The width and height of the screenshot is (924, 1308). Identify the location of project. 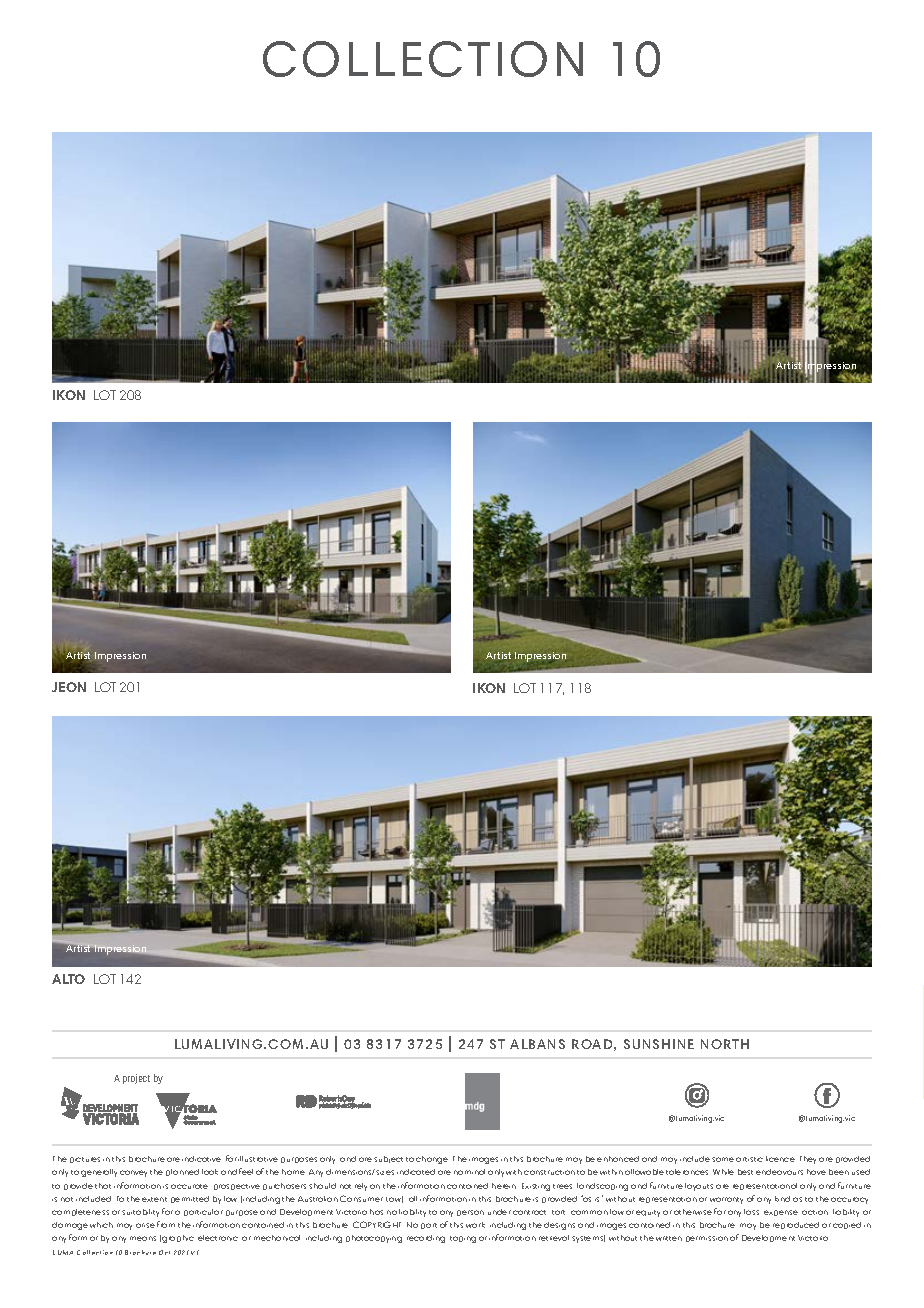
(136, 1079).
